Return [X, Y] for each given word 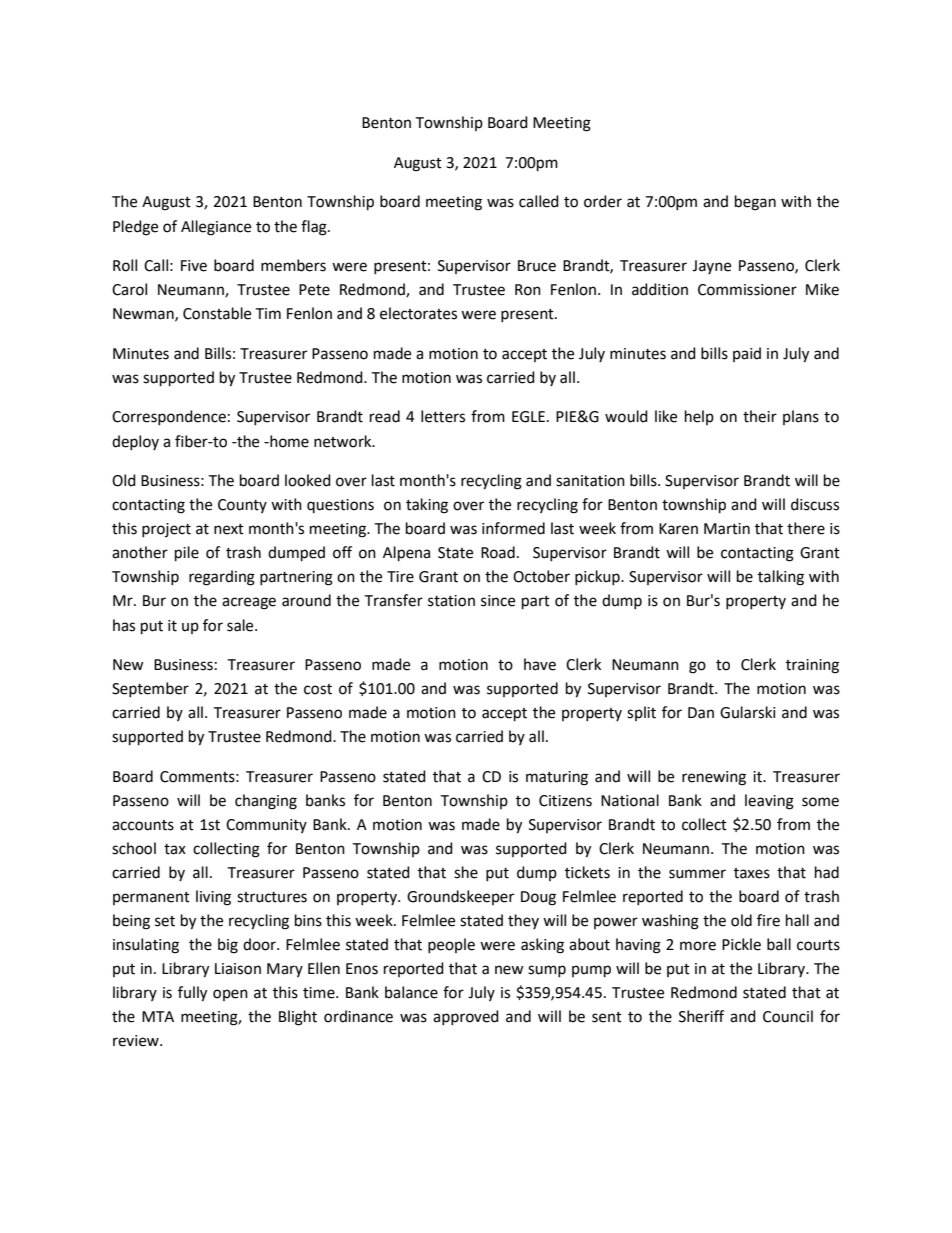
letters [443, 416]
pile [187, 554]
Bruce [537, 266]
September [150, 689]
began [755, 203]
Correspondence [169, 417]
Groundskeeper [460, 897]
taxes [752, 873]
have [540, 664]
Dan [701, 713]
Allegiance [216, 228]
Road [498, 552]
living [213, 898]
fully [192, 994]
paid [747, 354]
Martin [727, 529]
